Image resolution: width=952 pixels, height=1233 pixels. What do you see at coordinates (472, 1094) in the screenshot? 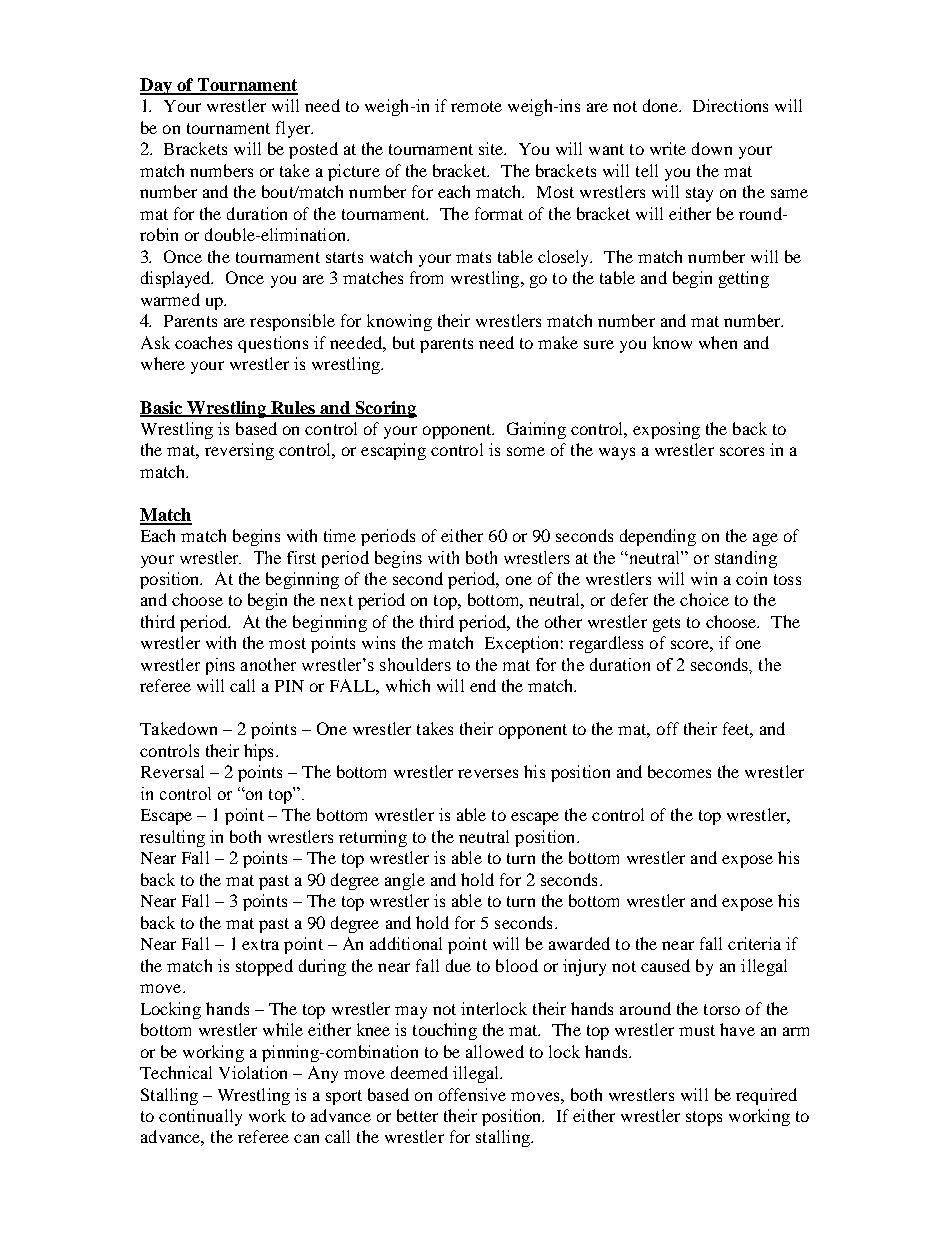
I see `offensive` at bounding box center [472, 1094].
